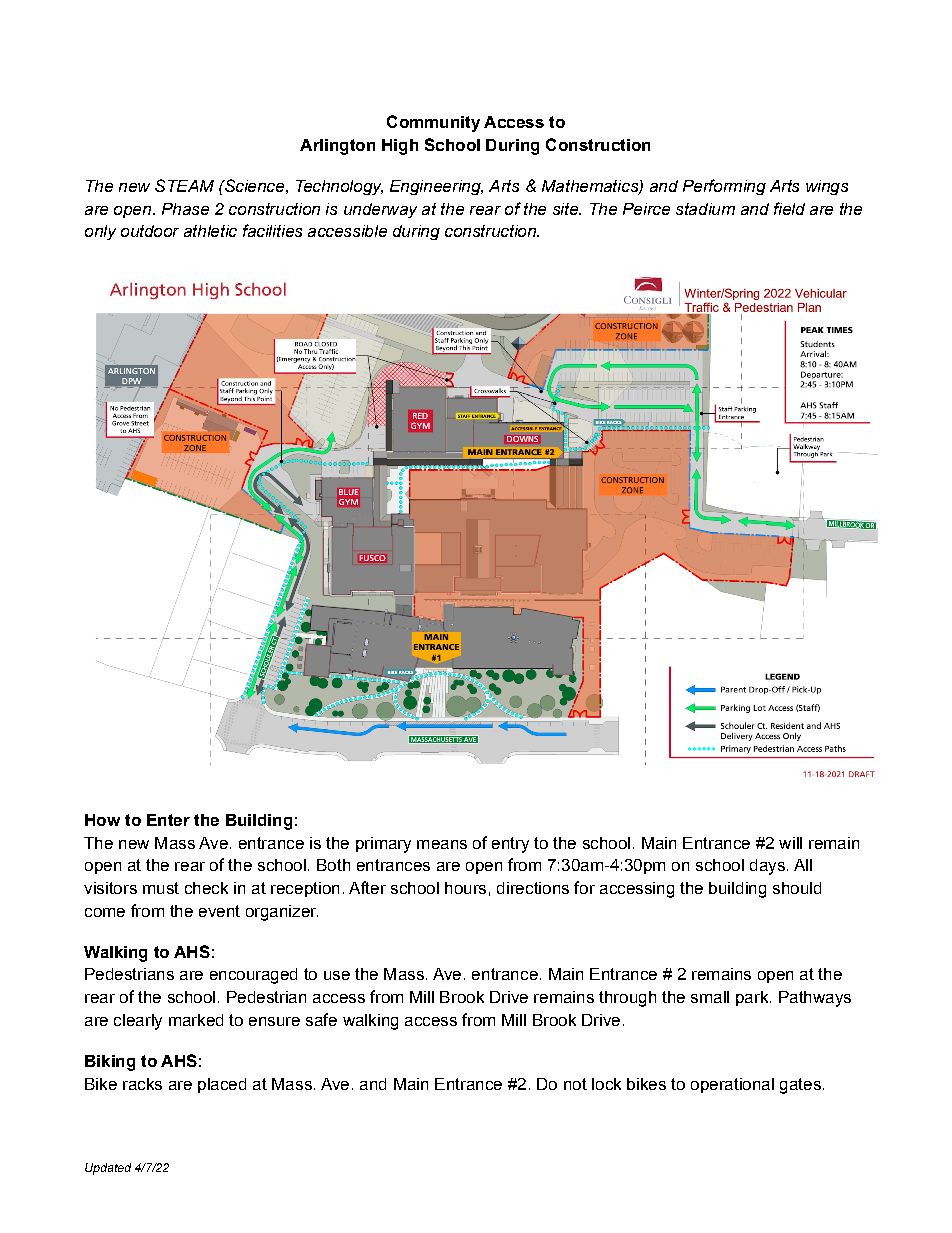  I want to click on not, so click(575, 1084).
